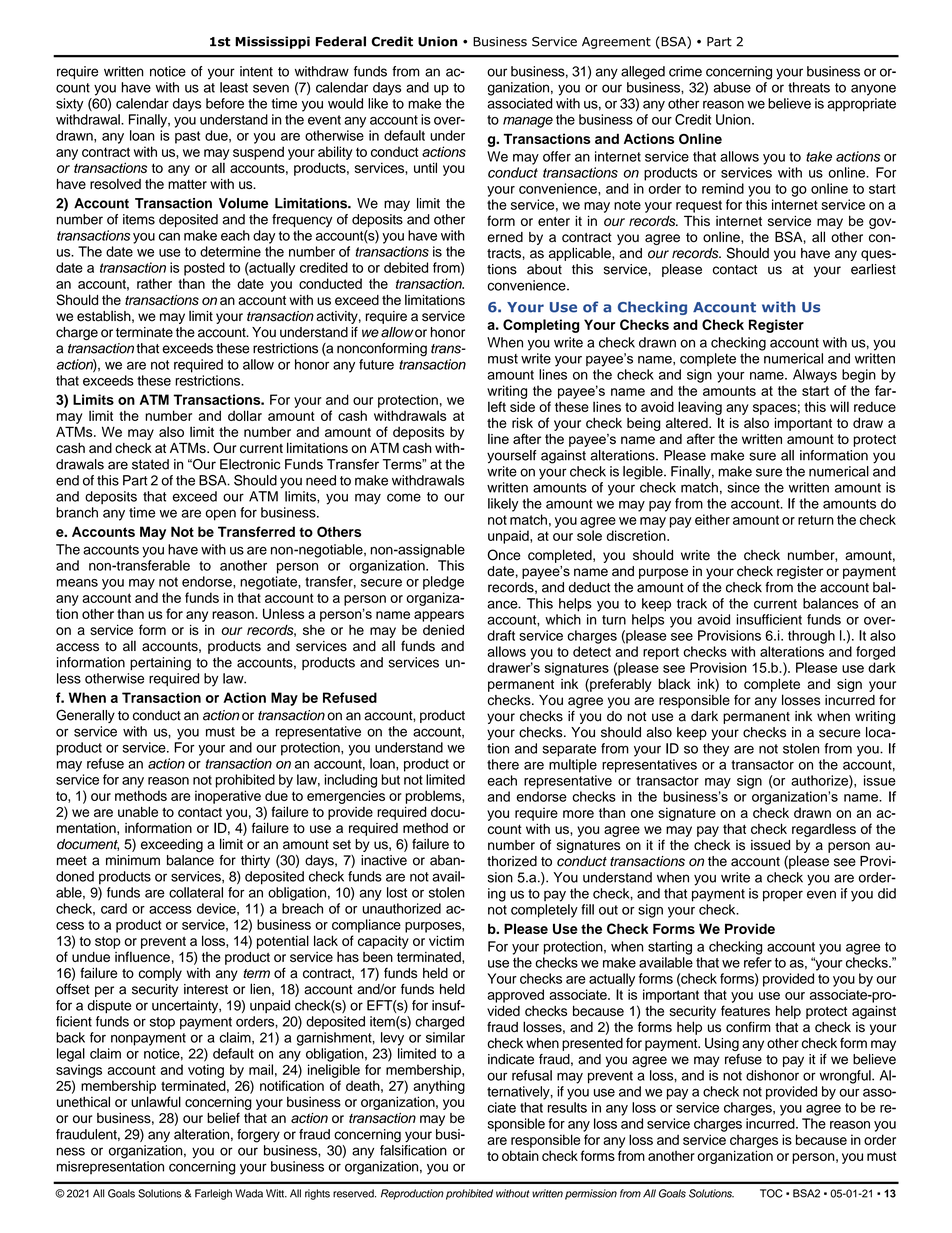 This page has height=1233, width=952. What do you see at coordinates (223, 1118) in the page?
I see `belief` at bounding box center [223, 1118].
